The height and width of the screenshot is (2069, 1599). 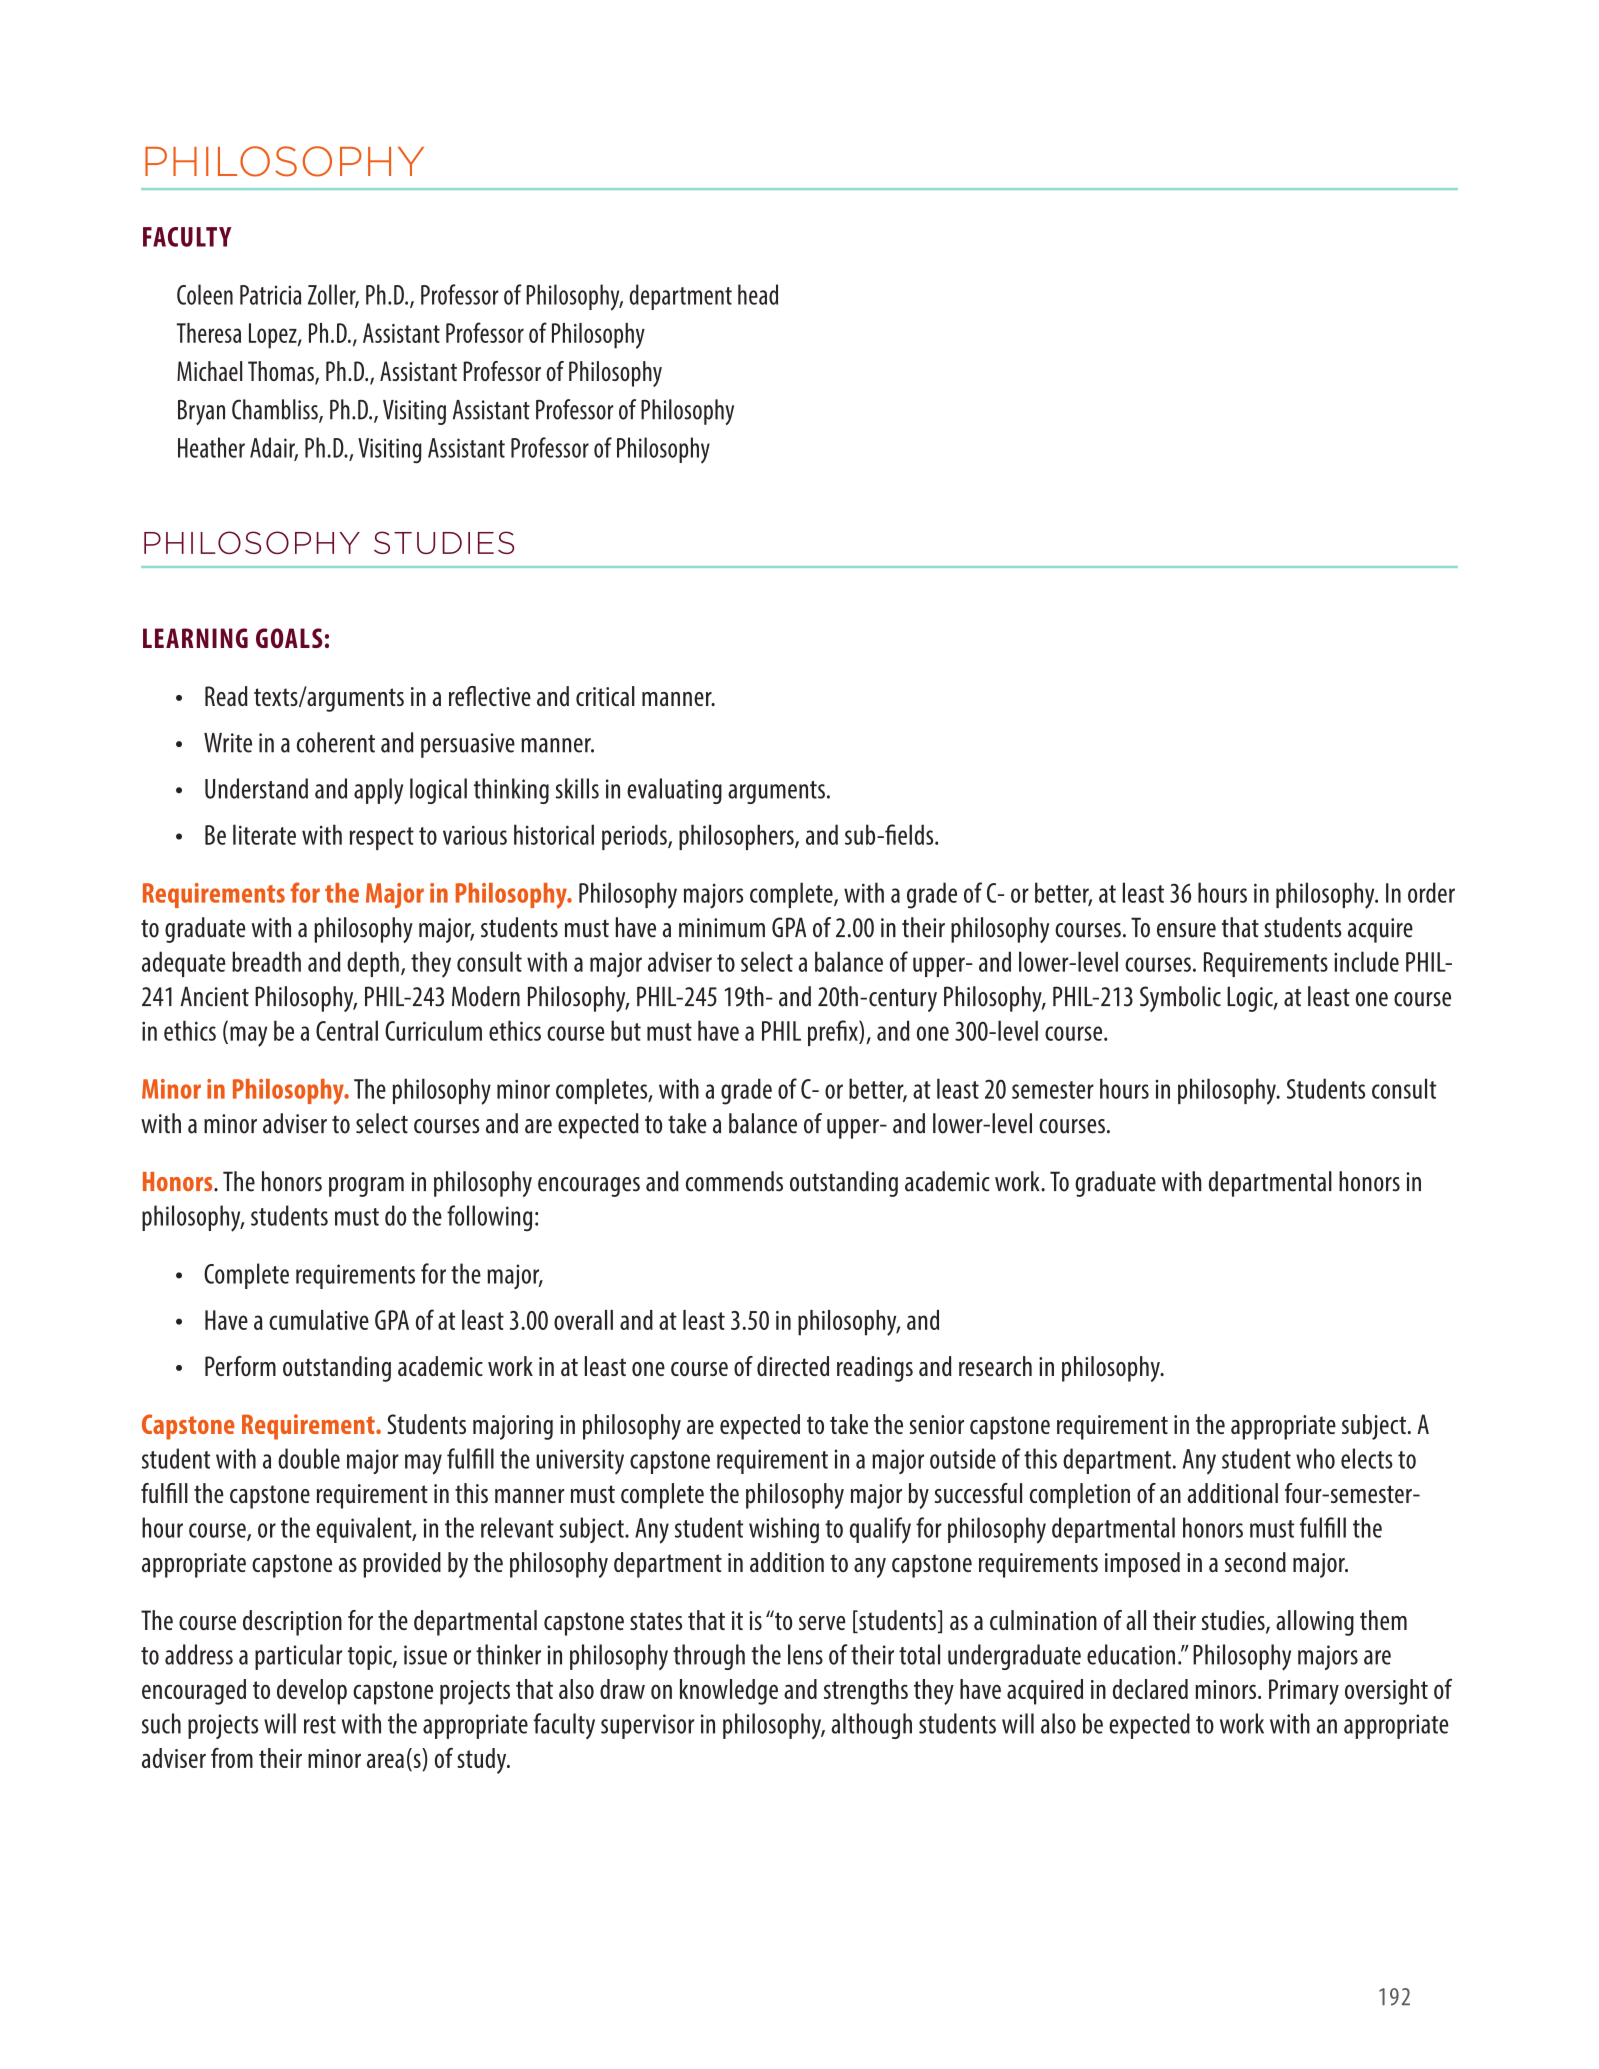 I want to click on although, so click(x=871, y=1726).
